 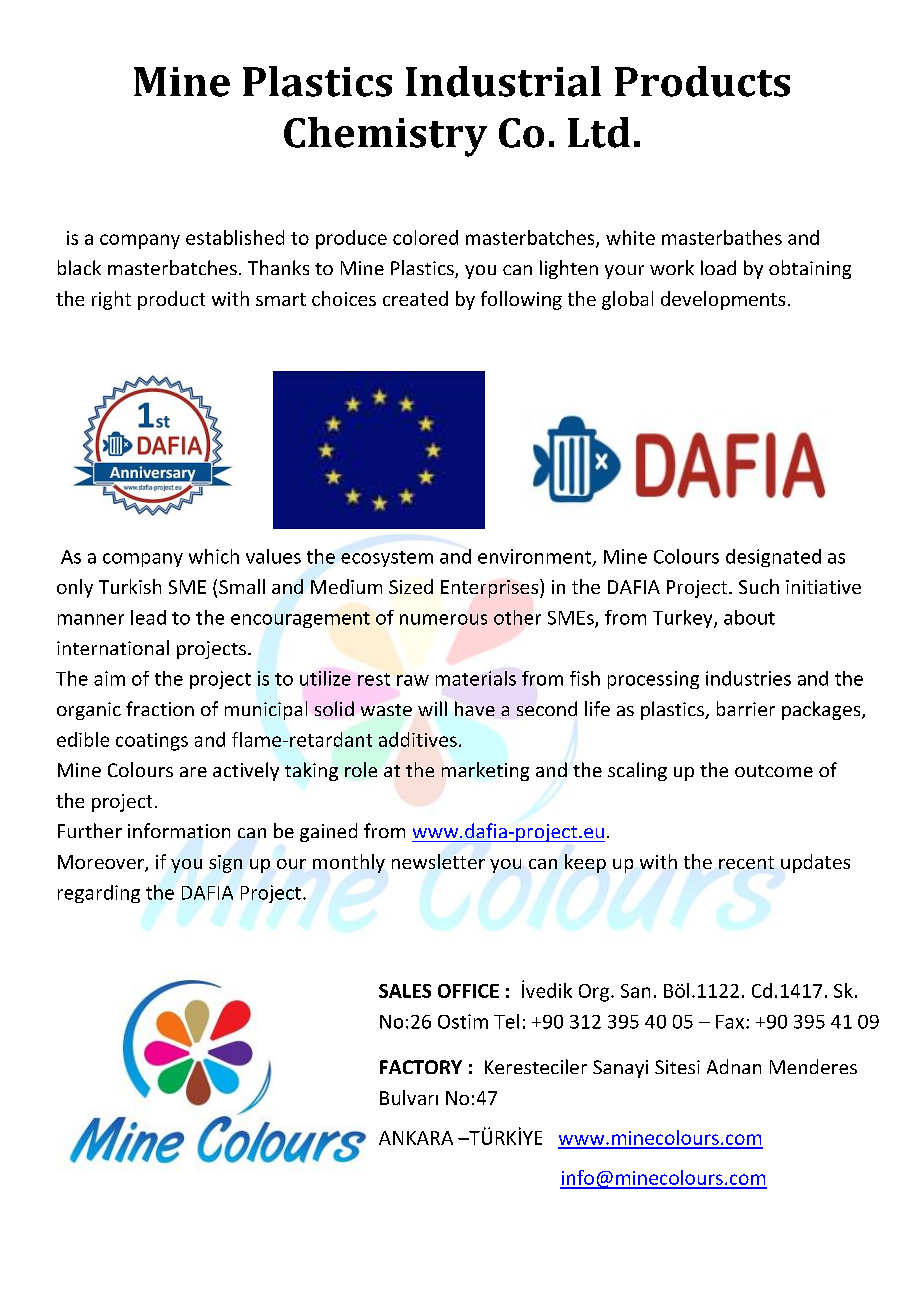 What do you see at coordinates (749, 617) in the screenshot?
I see `about` at bounding box center [749, 617].
